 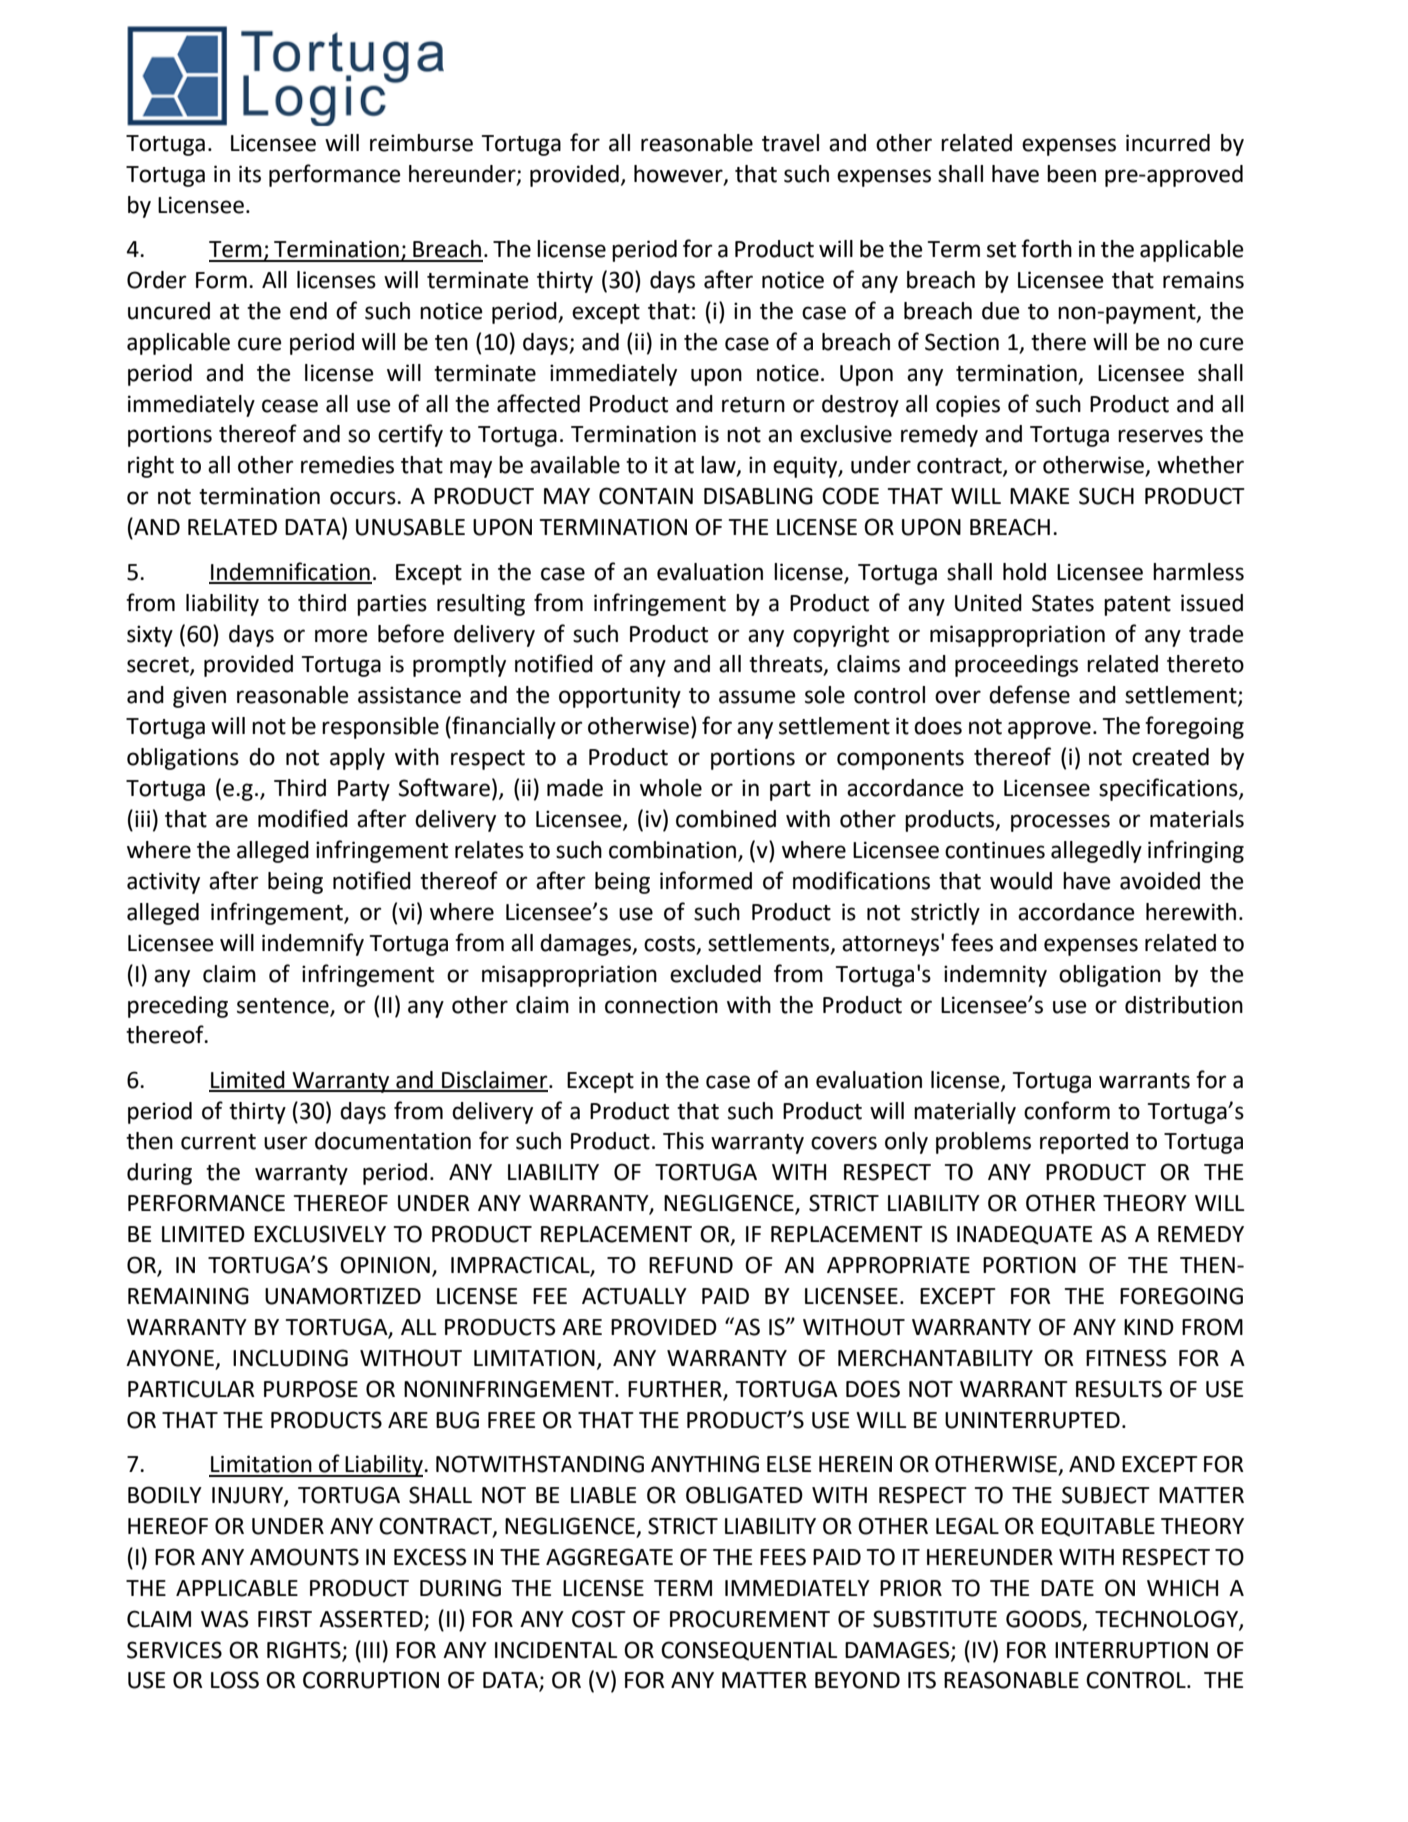 I want to click on been, so click(x=1071, y=174).
